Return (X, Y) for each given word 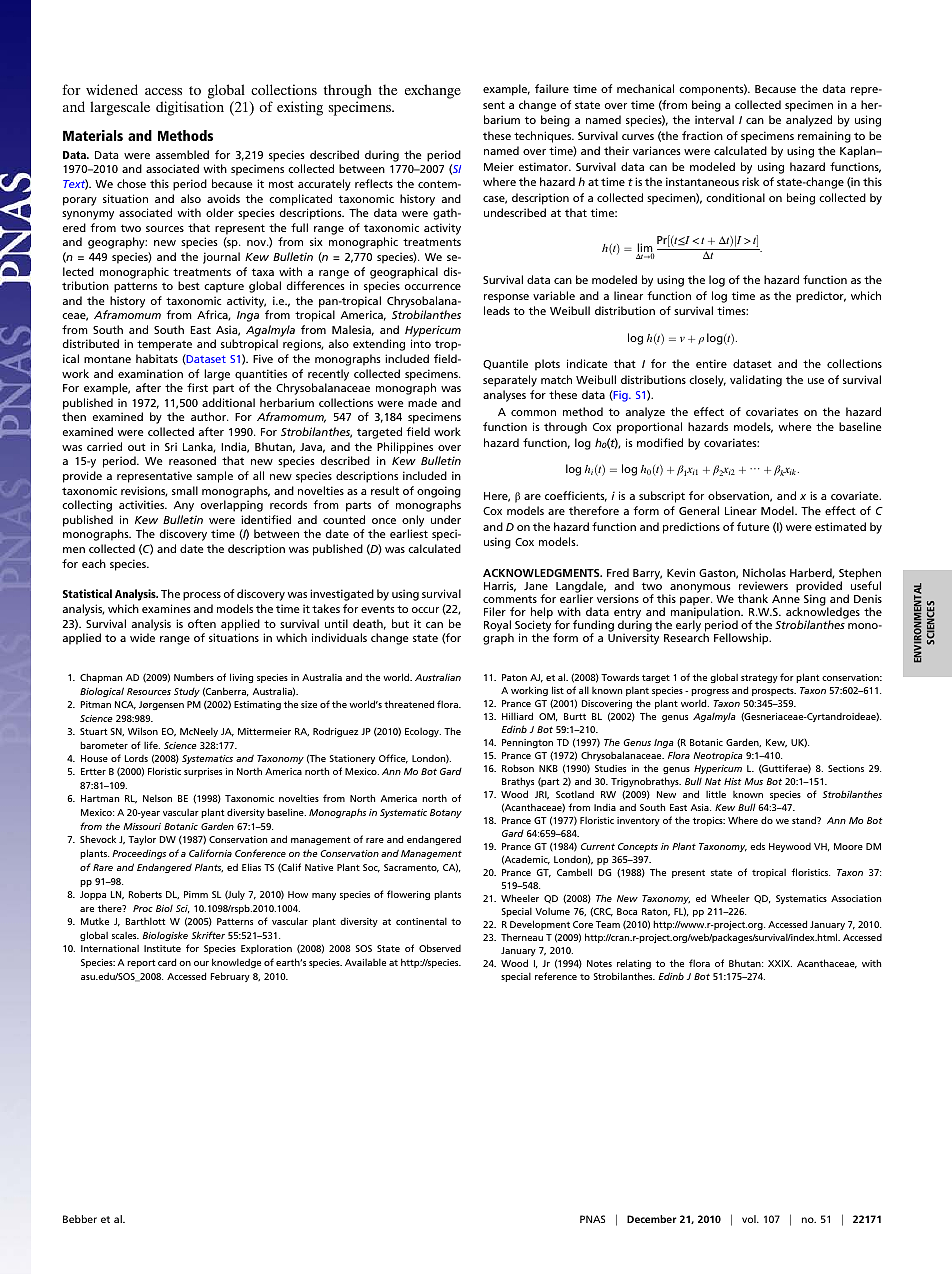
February (230, 977)
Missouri (142, 826)
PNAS (592, 1219)
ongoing (439, 492)
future (753, 526)
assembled (182, 154)
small (185, 490)
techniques (544, 137)
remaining (824, 137)
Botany (446, 813)
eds (757, 846)
